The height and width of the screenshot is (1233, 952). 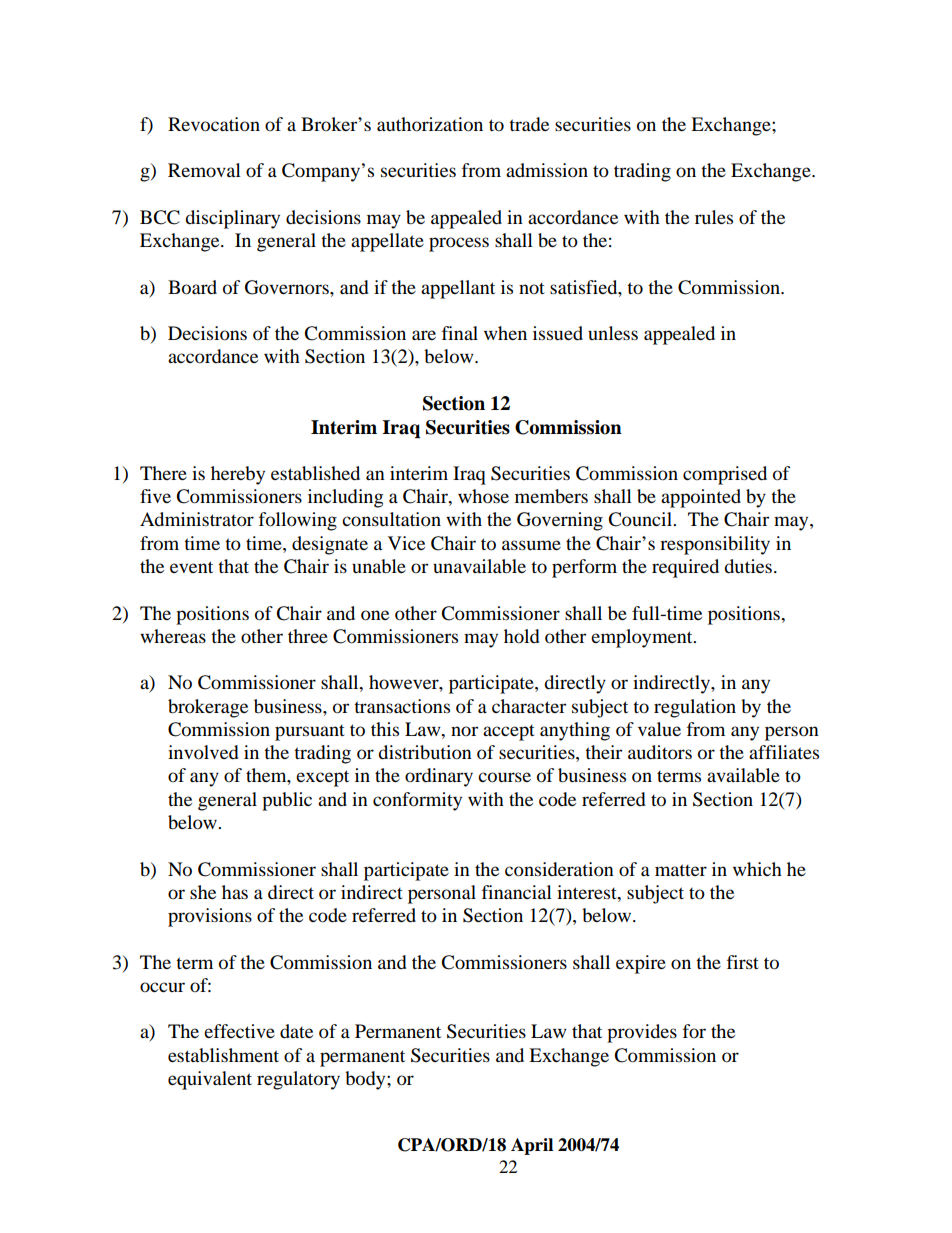 What do you see at coordinates (430, 124) in the screenshot?
I see `authorization` at bounding box center [430, 124].
